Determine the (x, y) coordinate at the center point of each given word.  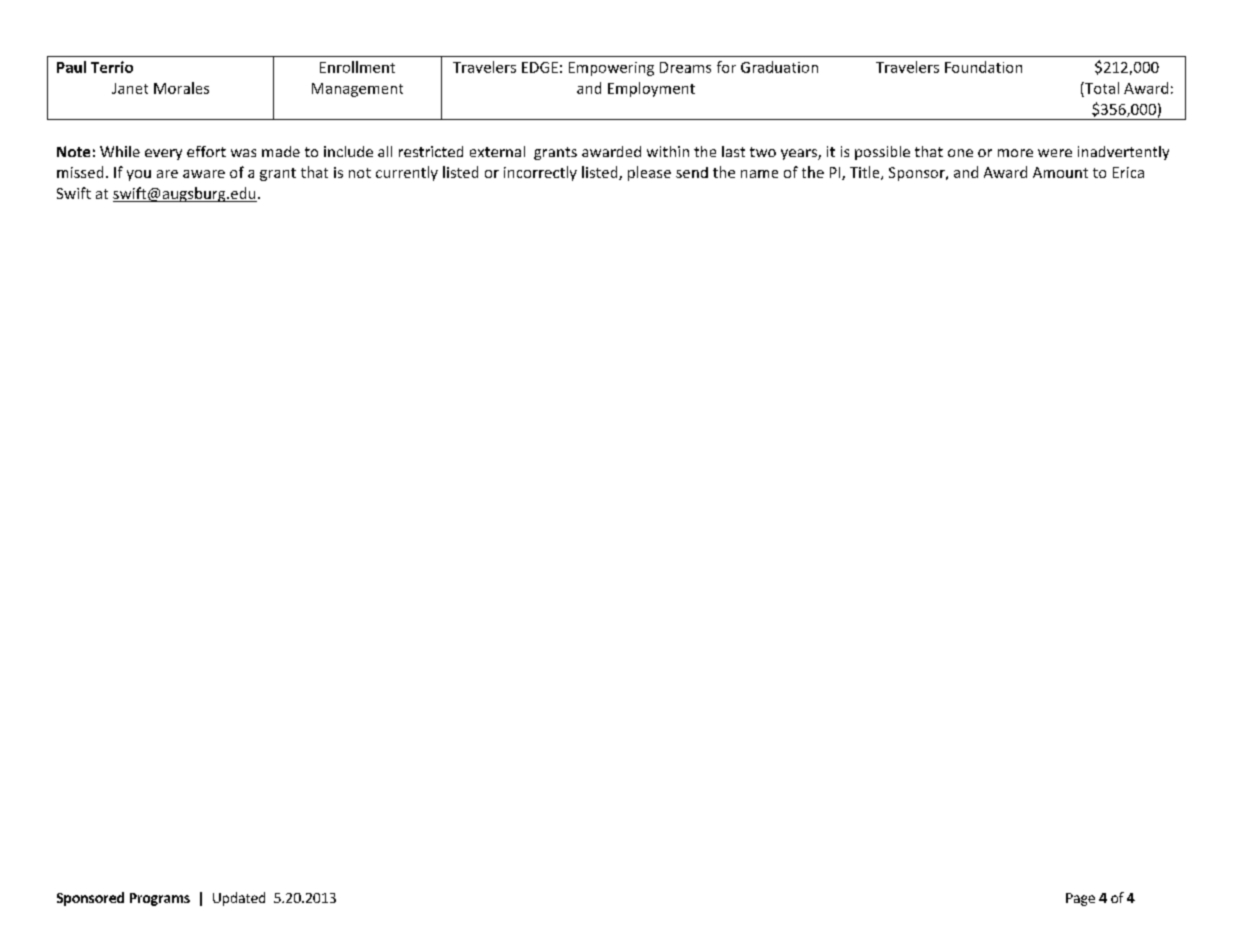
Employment (651, 89)
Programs (160, 899)
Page (1080, 899)
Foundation (983, 67)
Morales (181, 88)
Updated (239, 899)
